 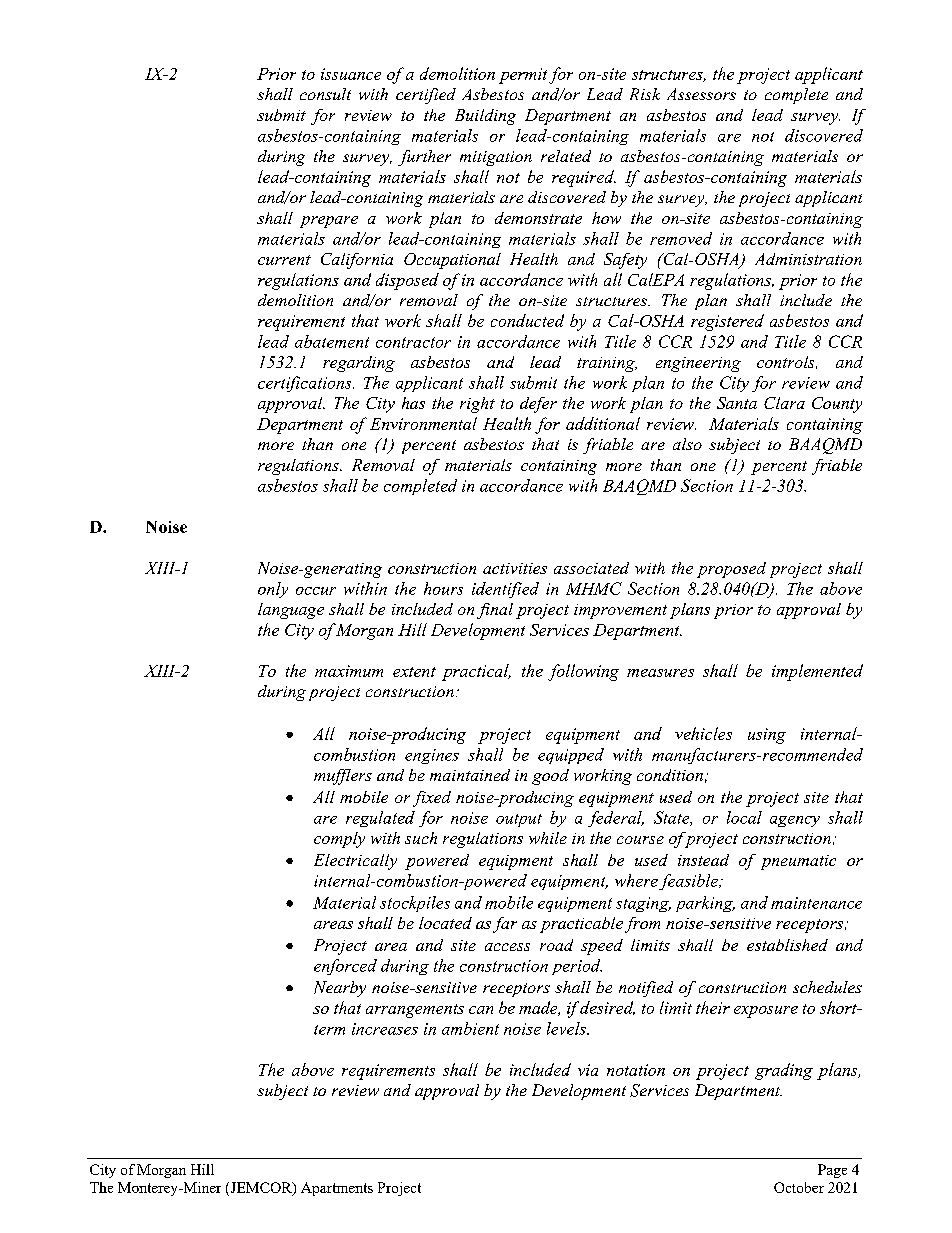 I want to click on Assessors, so click(x=701, y=94).
